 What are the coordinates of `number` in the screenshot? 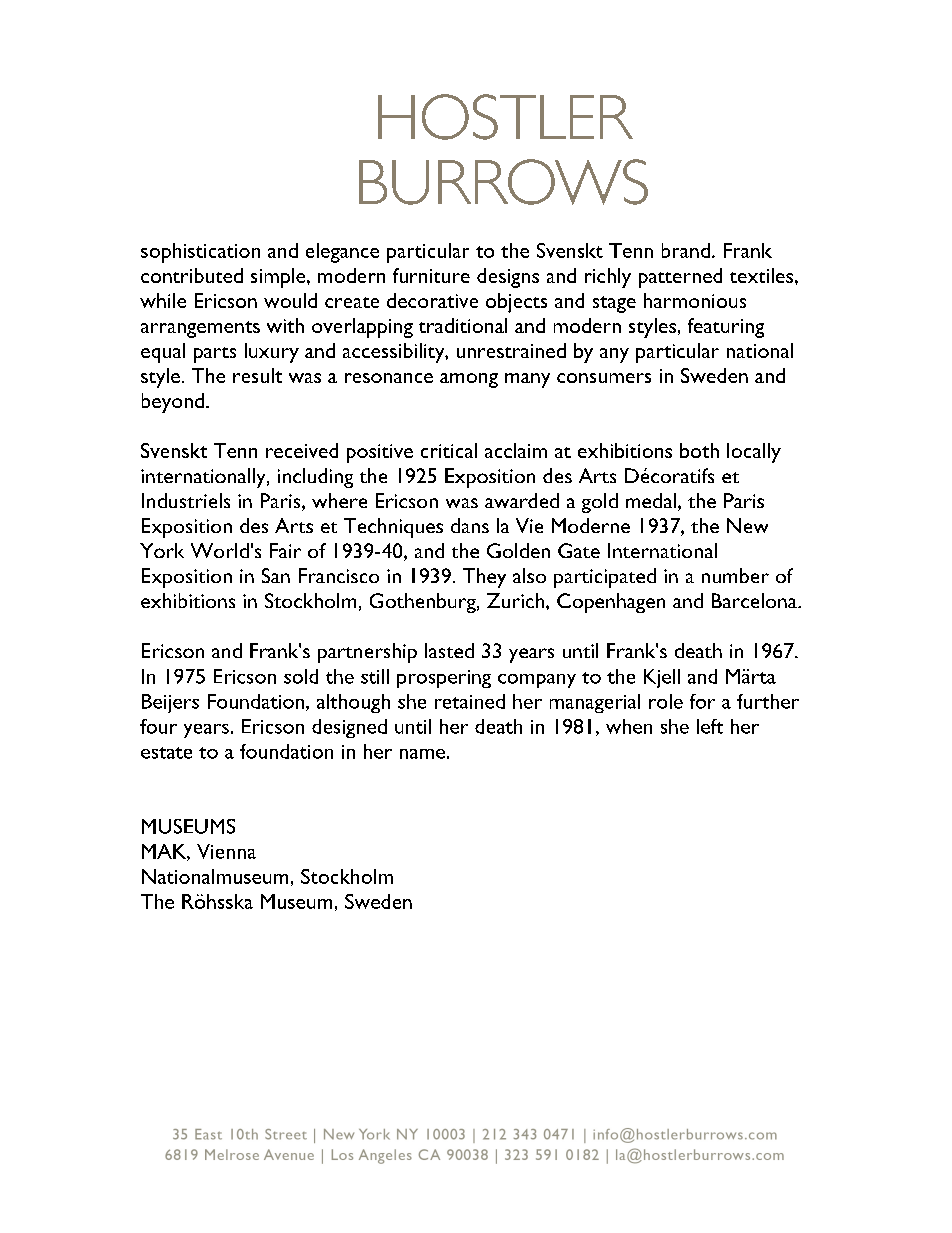 It's located at (735, 575).
